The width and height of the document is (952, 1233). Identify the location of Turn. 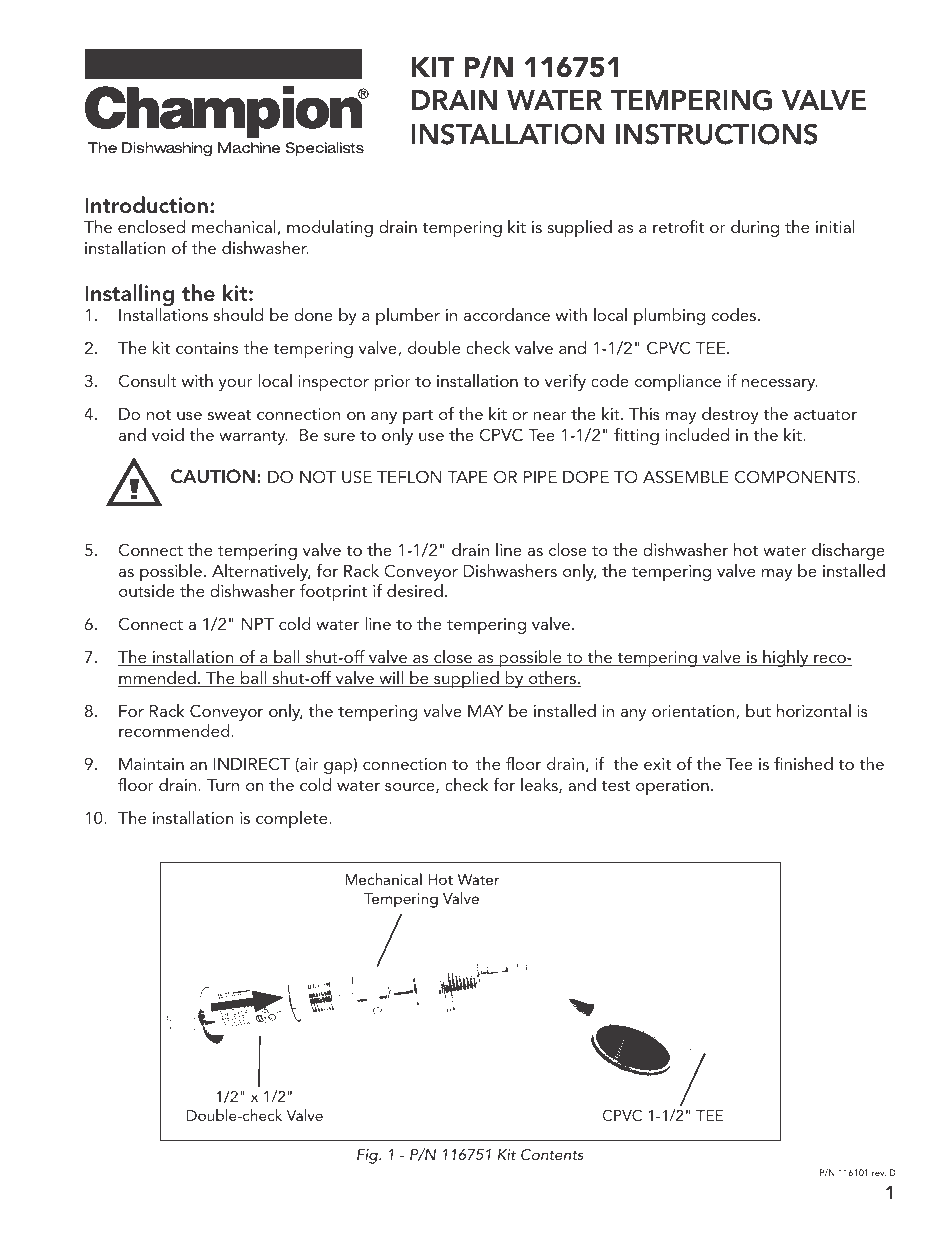
(223, 785).
